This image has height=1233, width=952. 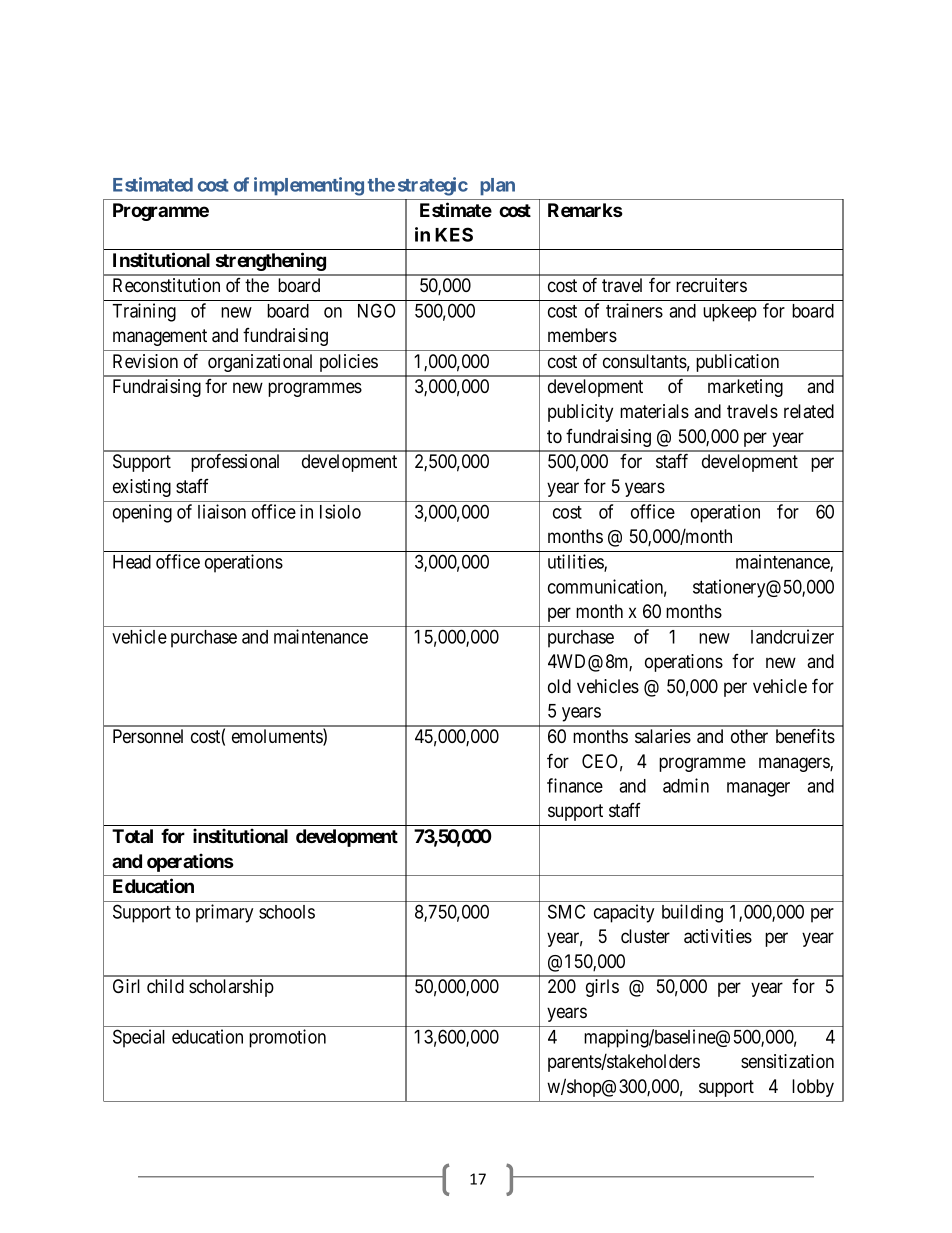 What do you see at coordinates (222, 511) in the image?
I see `liaison` at bounding box center [222, 511].
